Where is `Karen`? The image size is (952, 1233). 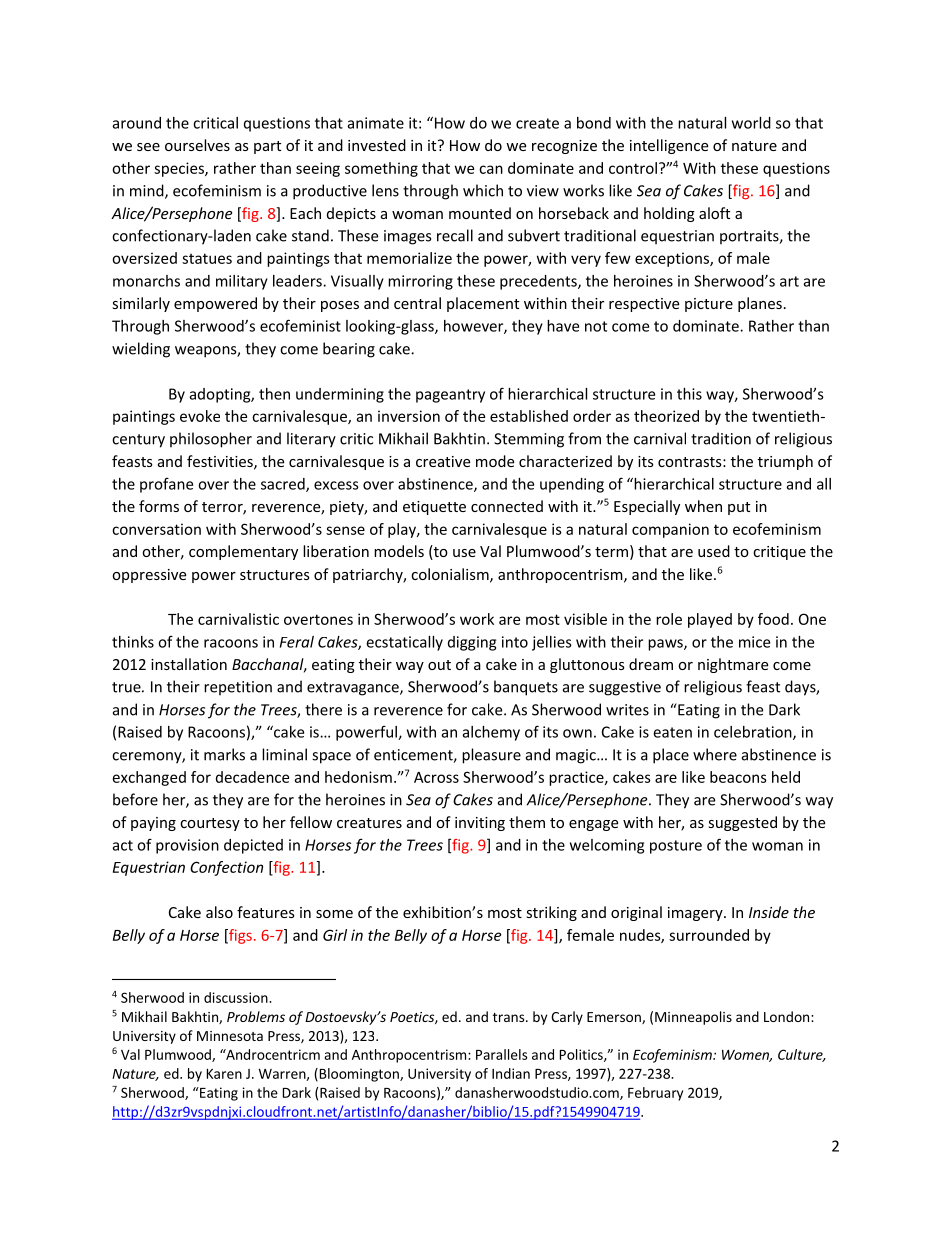 Karen is located at coordinates (224, 1074).
